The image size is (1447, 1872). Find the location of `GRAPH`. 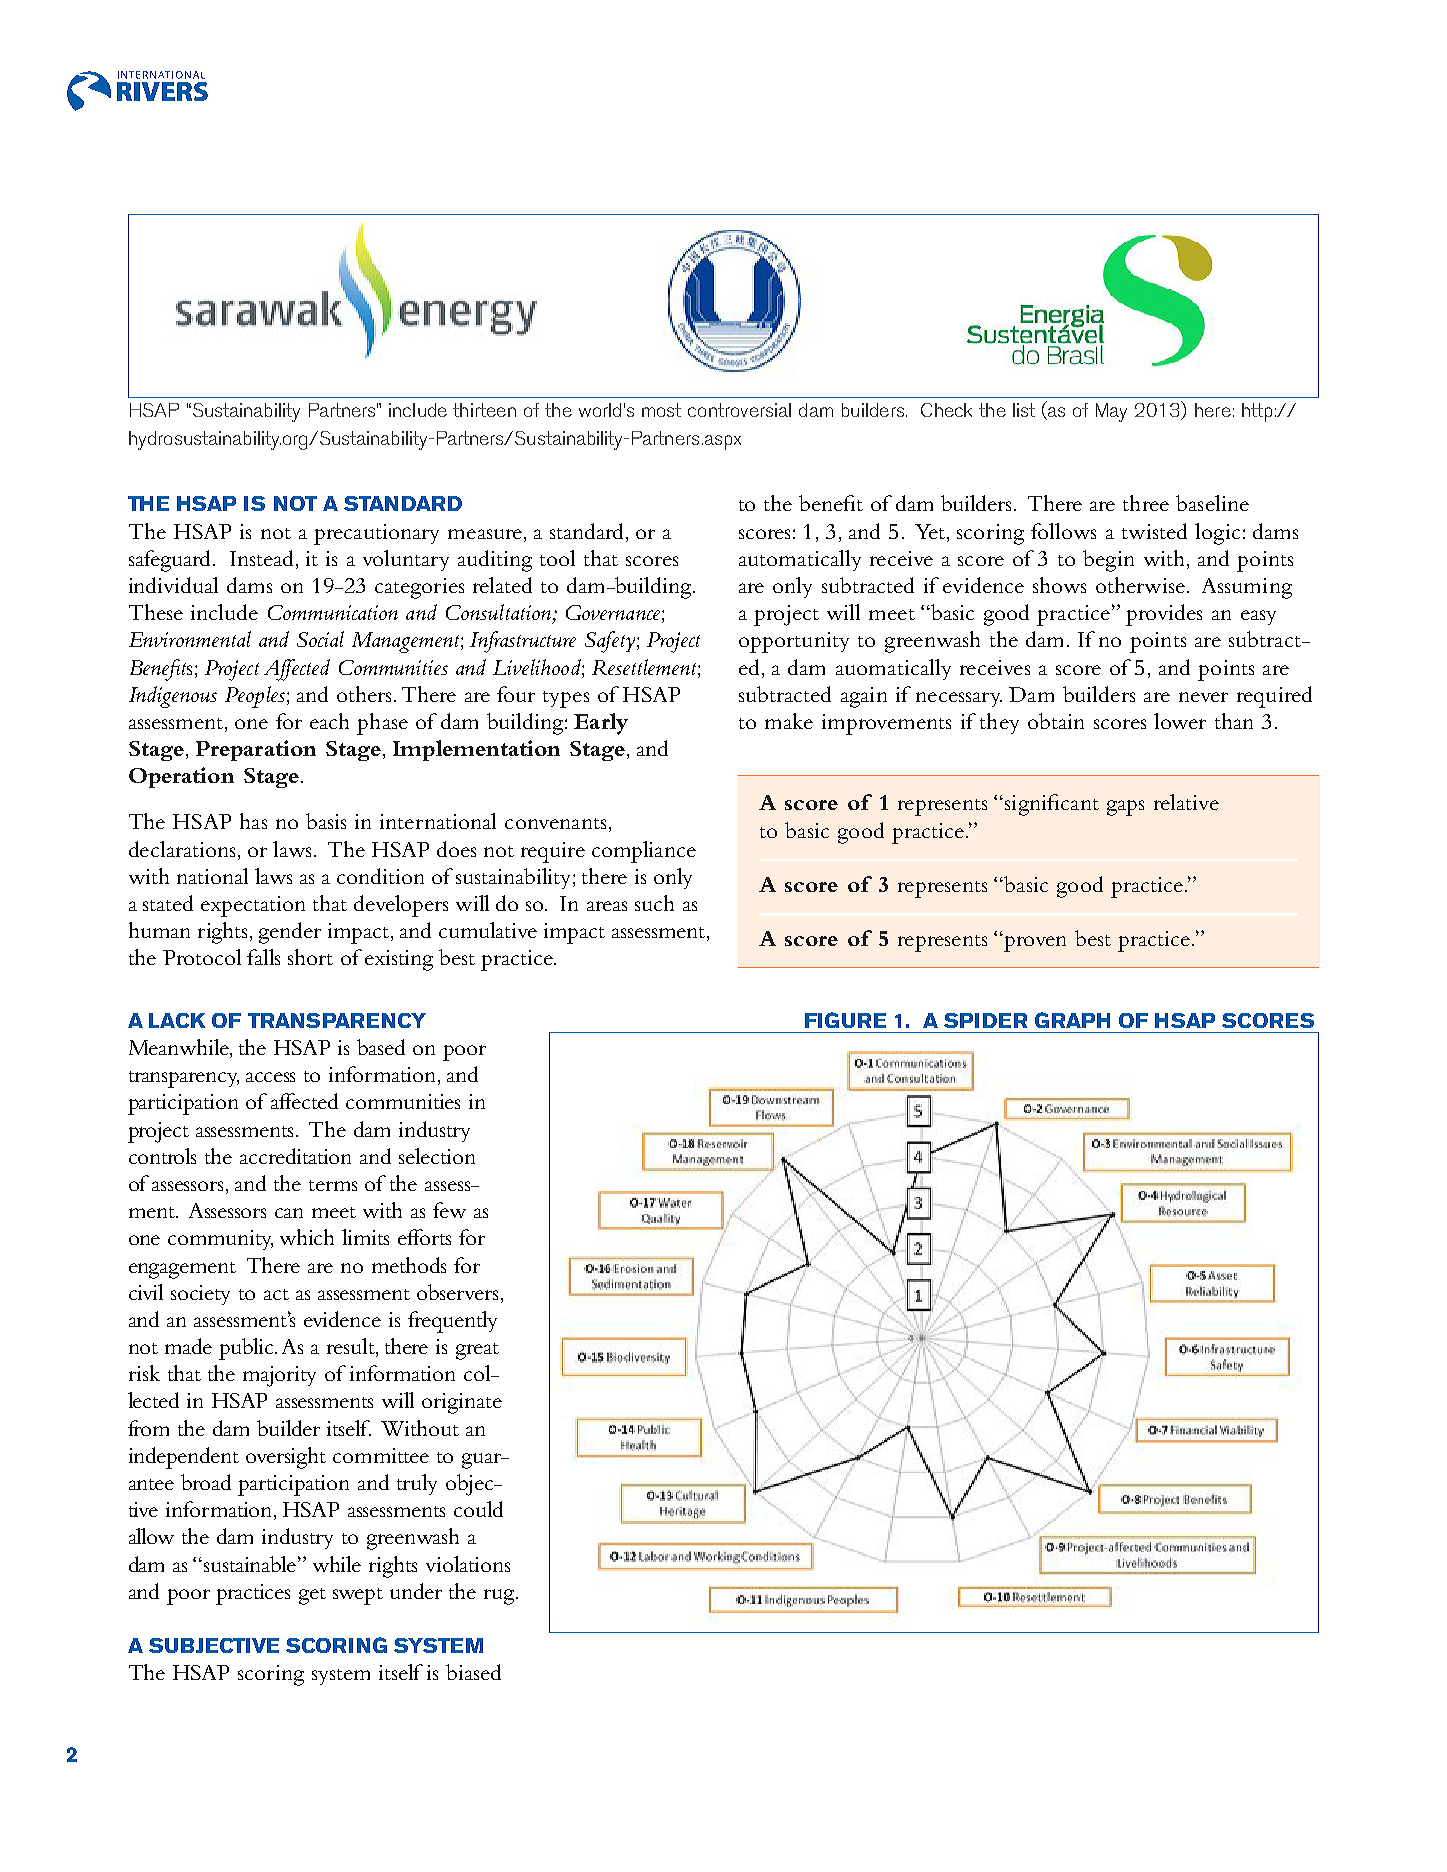

GRAPH is located at coordinates (1072, 1020).
